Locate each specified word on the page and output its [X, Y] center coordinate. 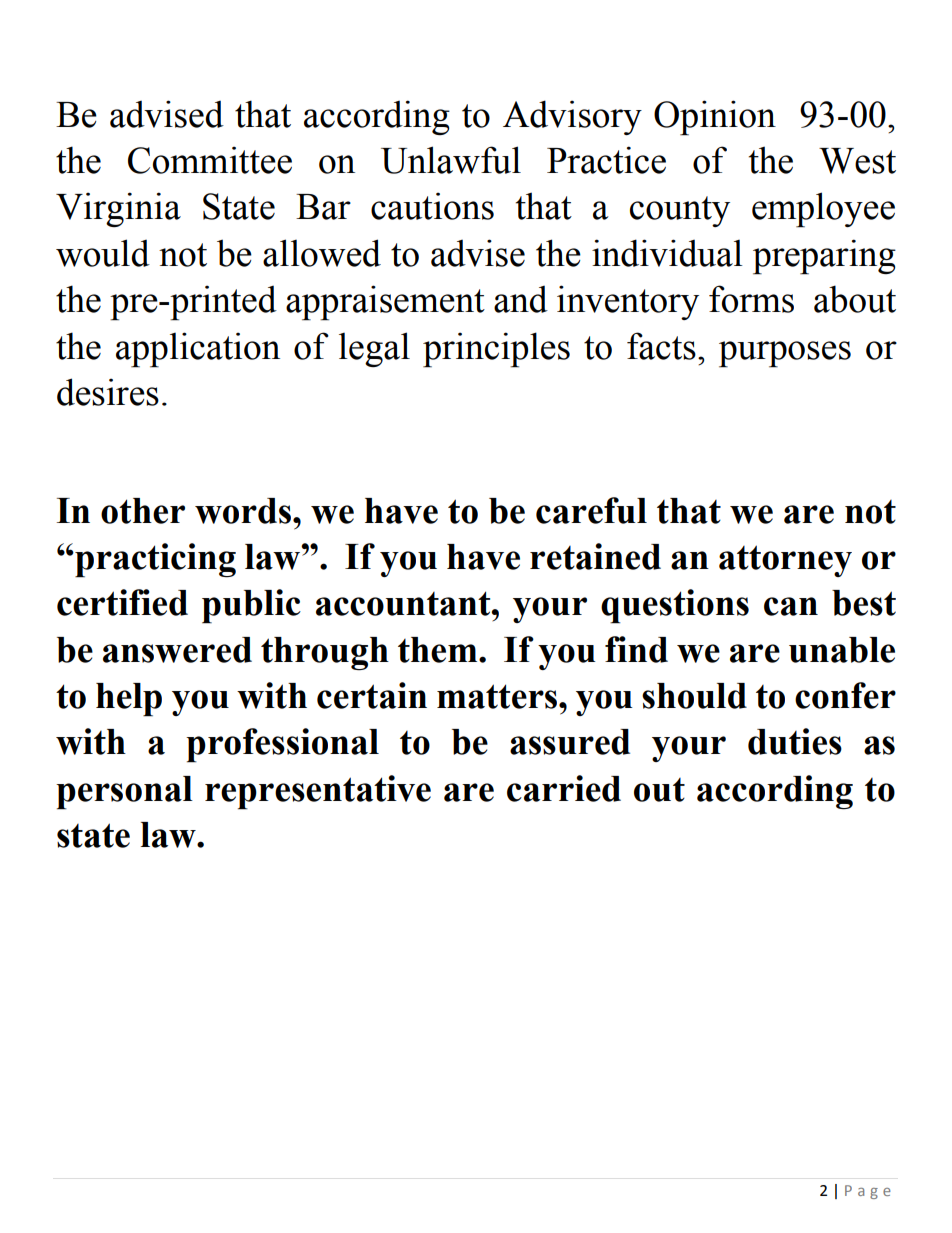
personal [124, 793]
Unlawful [451, 160]
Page [868, 1192]
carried [564, 788]
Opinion [715, 118]
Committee [210, 160]
